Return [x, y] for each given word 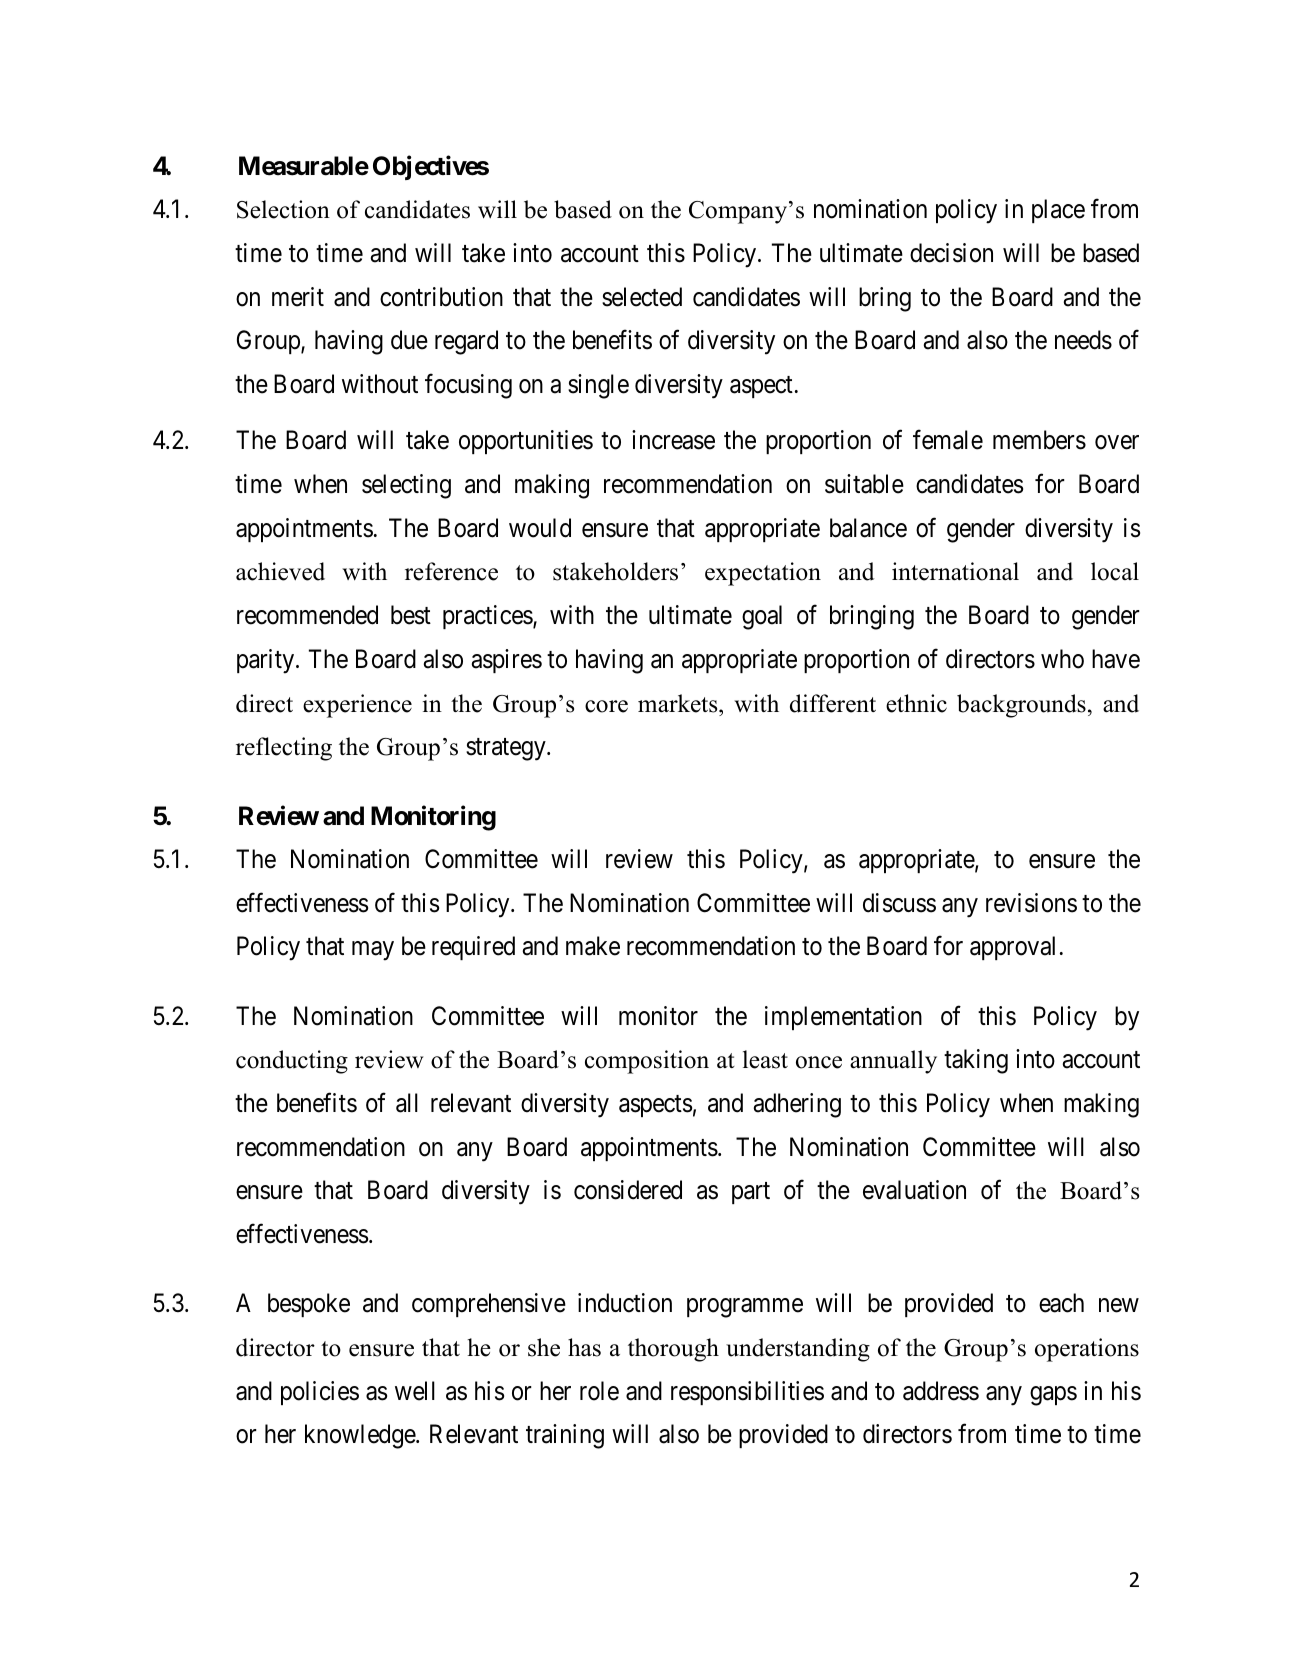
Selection [283, 209]
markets [679, 703]
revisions [1031, 903]
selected [642, 297]
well [415, 1391]
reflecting [284, 749]
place [1058, 211]
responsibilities [747, 1393]
